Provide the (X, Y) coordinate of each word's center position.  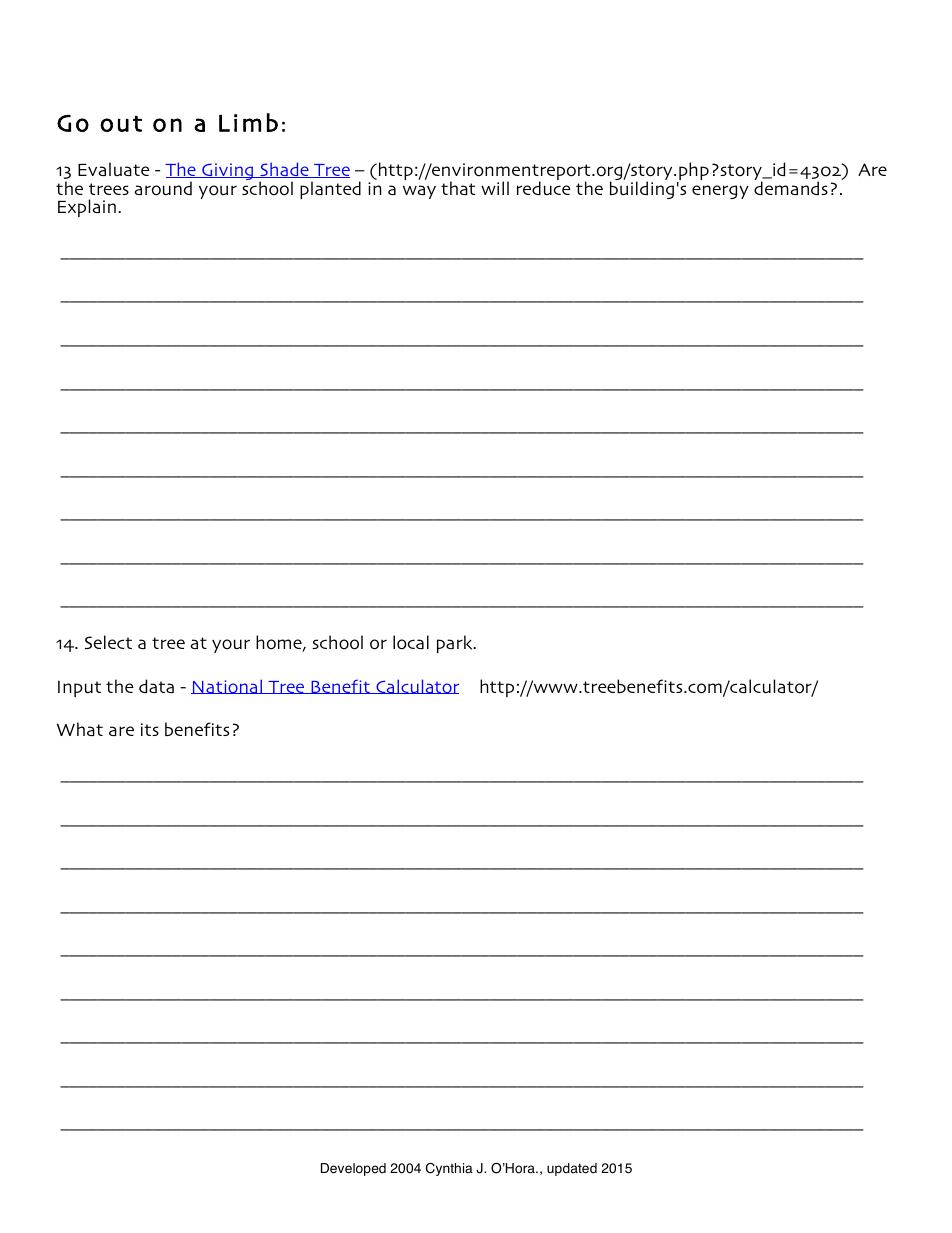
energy (720, 192)
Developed (353, 1169)
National (228, 686)
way (419, 192)
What (80, 729)
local (411, 642)
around (163, 188)
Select (108, 642)
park (456, 644)
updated (572, 1169)
